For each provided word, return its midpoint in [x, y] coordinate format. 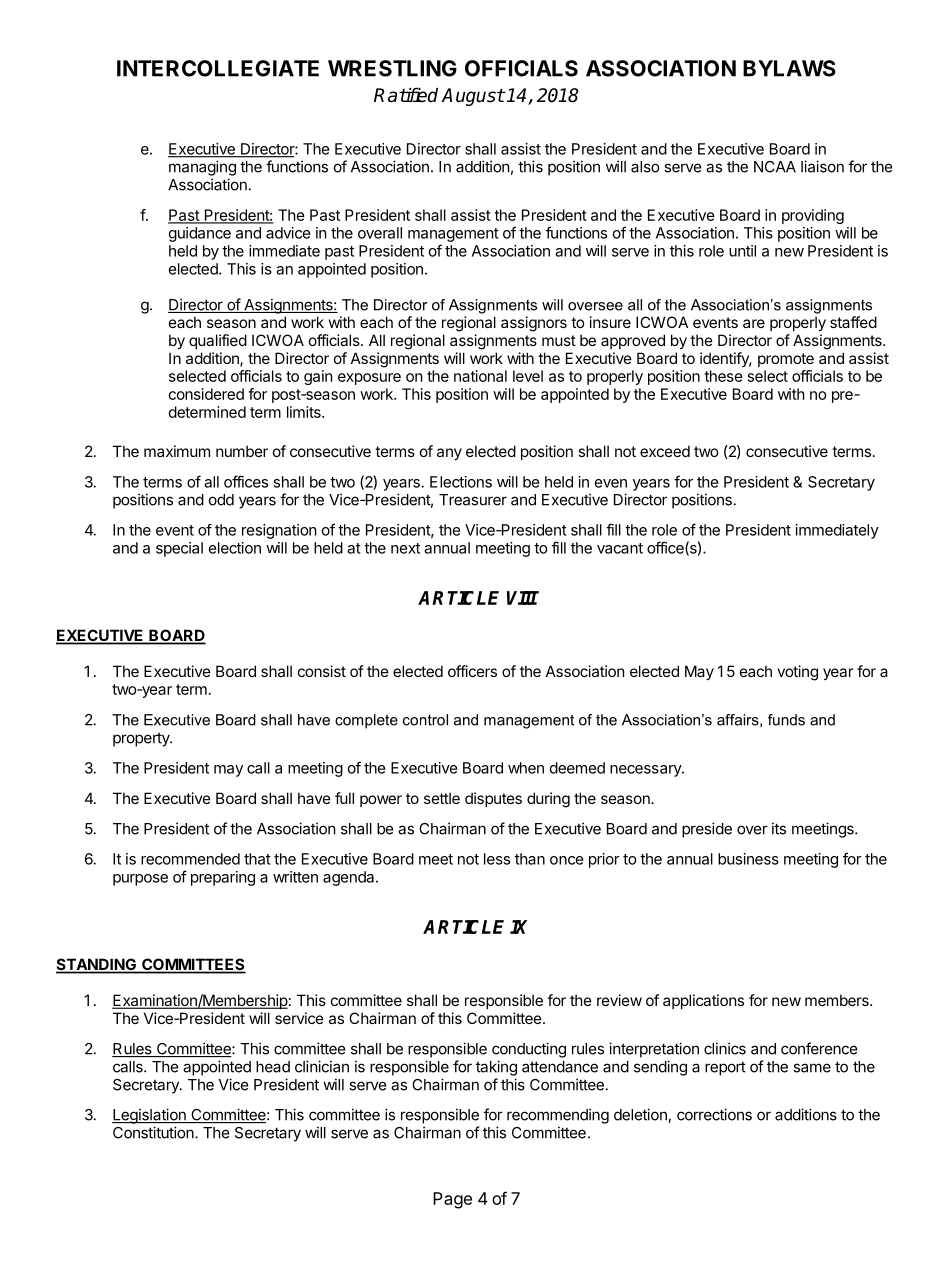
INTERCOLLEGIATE [218, 68]
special [179, 549]
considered [206, 394]
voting [797, 673]
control [425, 720]
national [480, 376]
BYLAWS [789, 68]
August [473, 97]
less [497, 859]
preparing [223, 878]
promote [786, 360]
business [748, 859]
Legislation [150, 1116]
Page [452, 1200]
